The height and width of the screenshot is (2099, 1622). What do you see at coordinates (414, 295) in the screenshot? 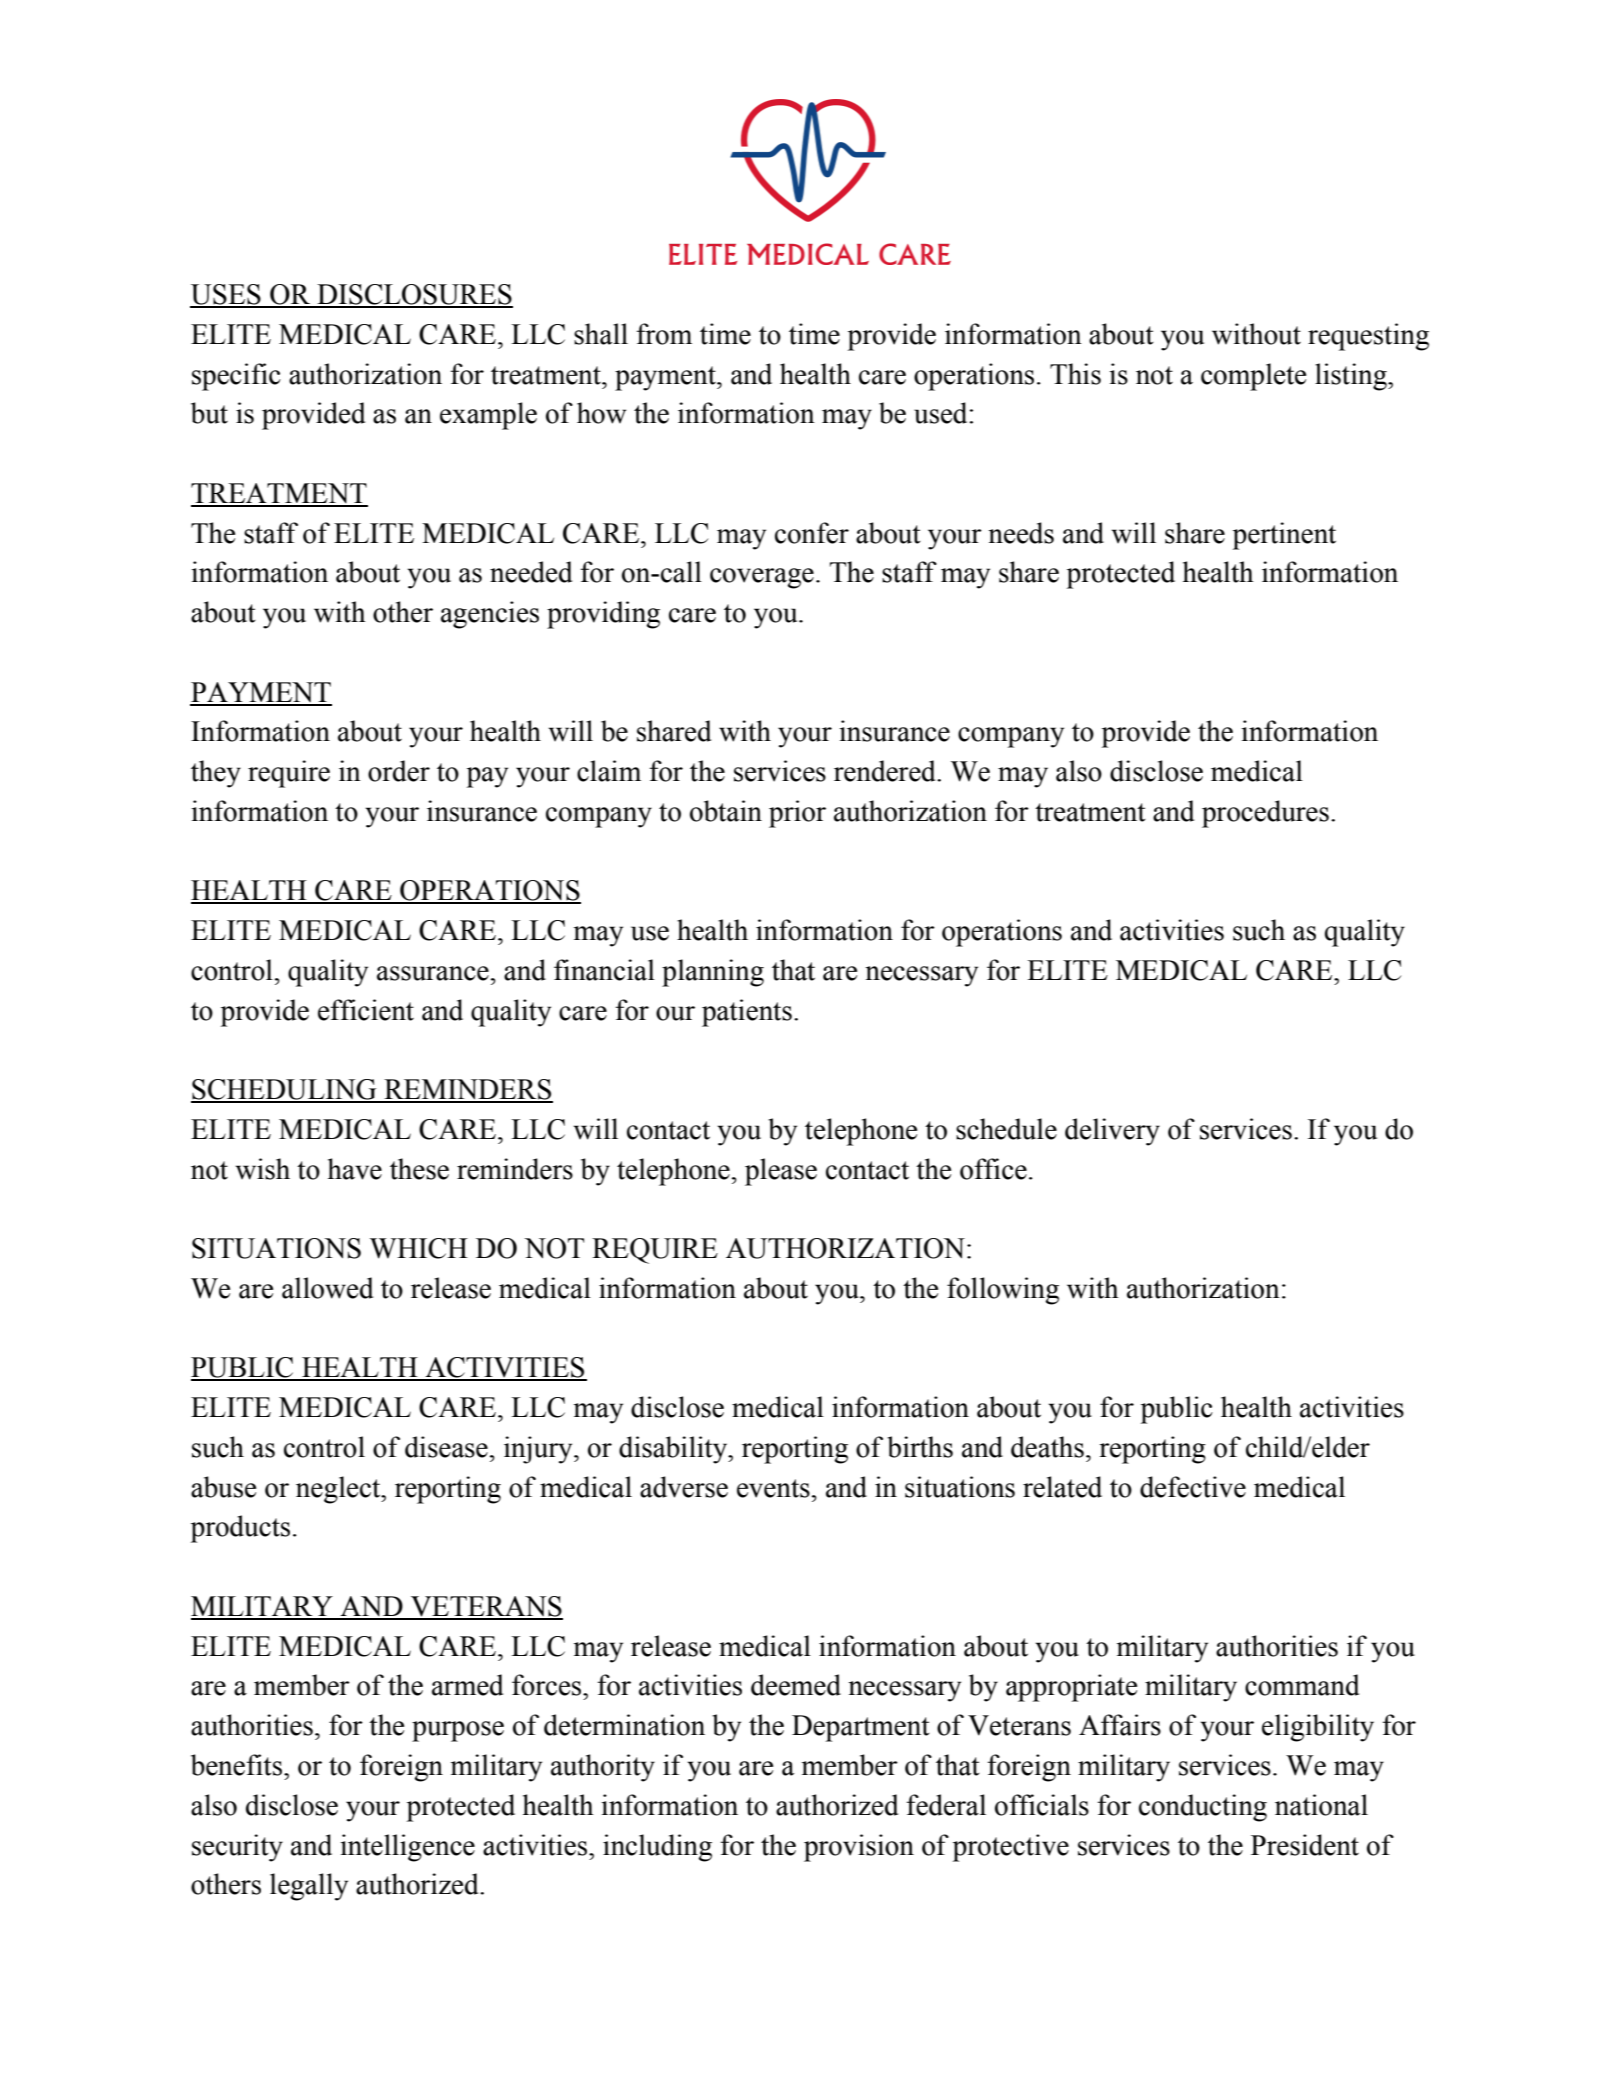
I see `DISCLOSURES` at bounding box center [414, 295].
